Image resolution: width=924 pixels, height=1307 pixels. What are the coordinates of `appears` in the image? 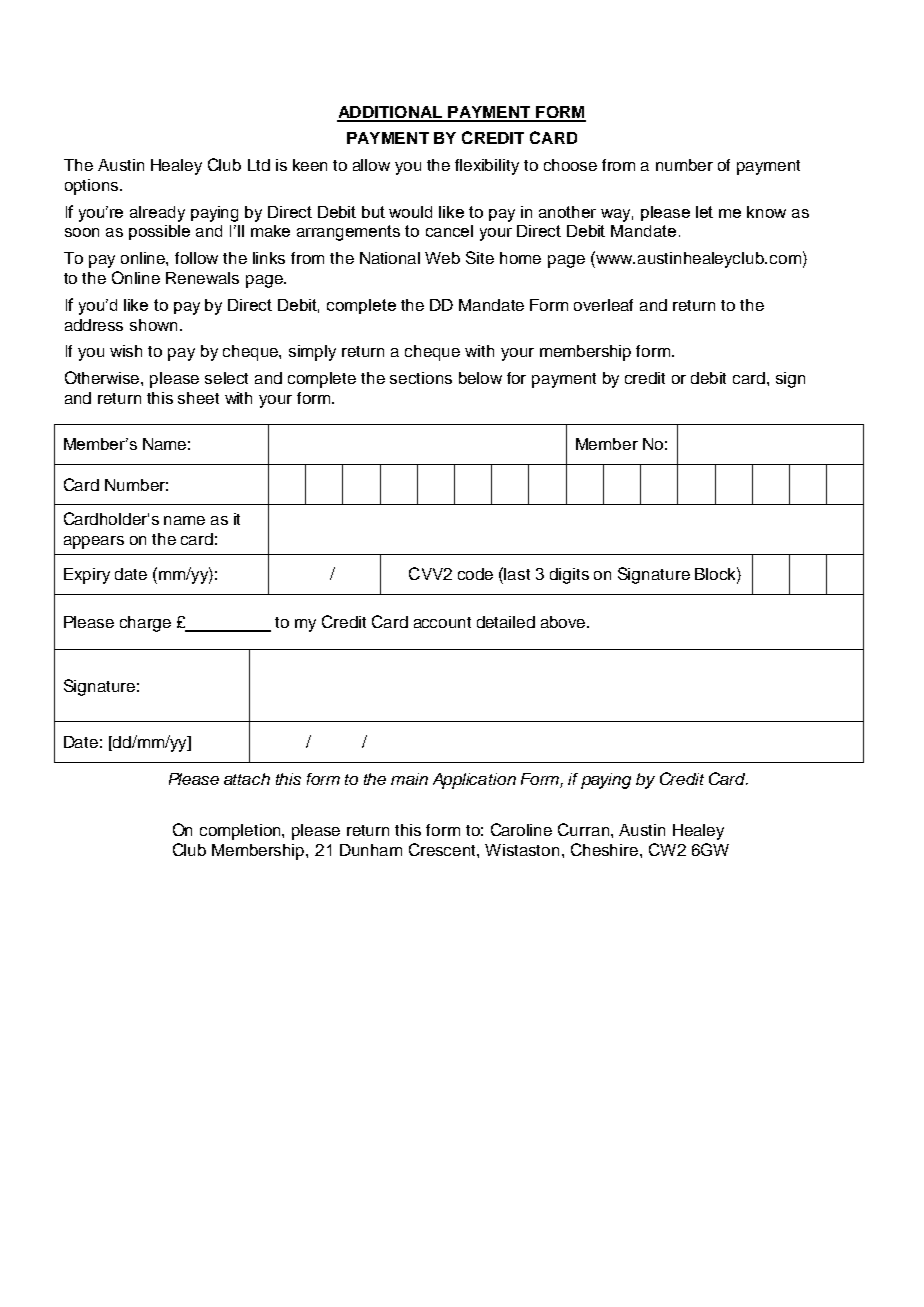 It's located at (94, 542).
